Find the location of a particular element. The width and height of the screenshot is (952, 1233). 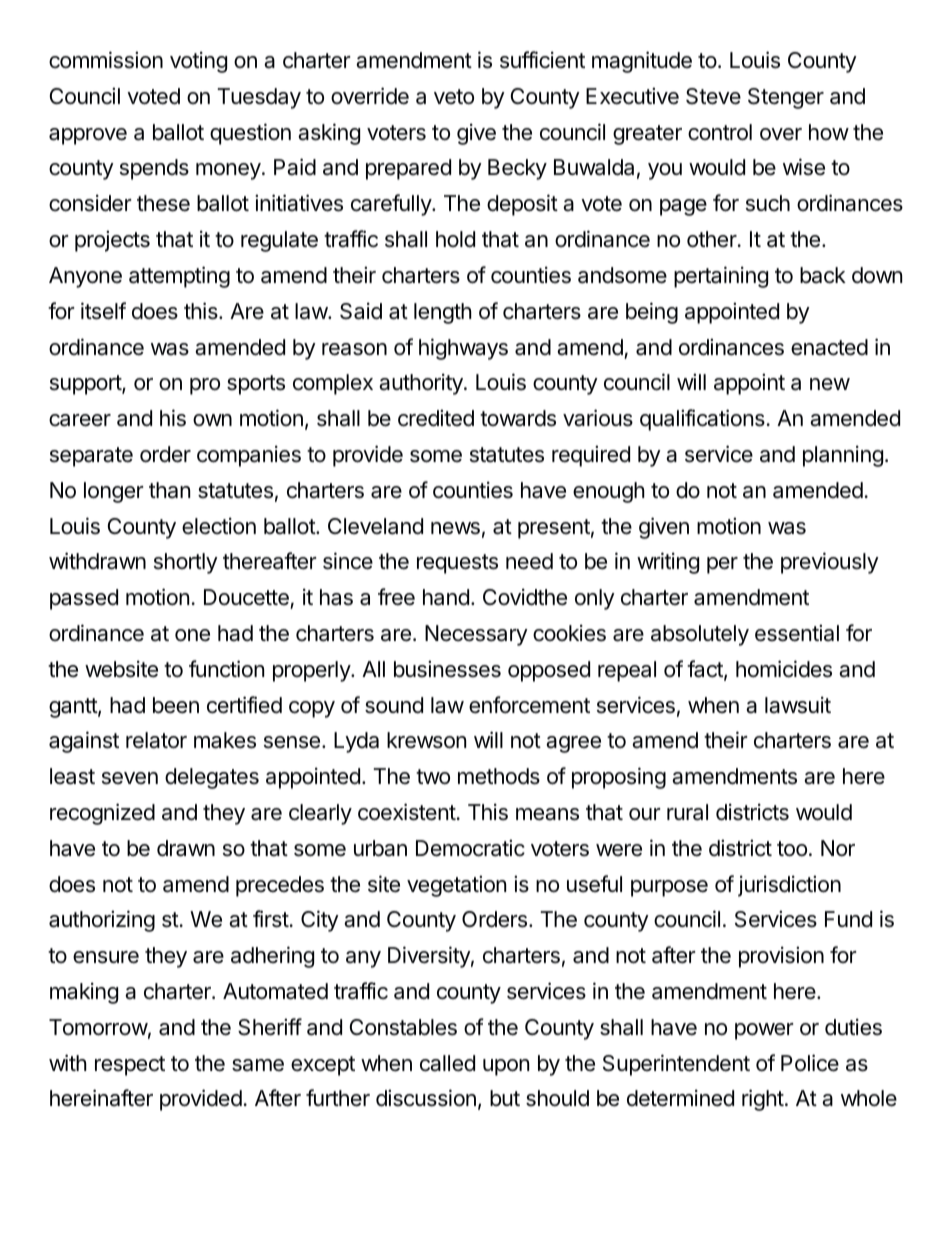

qualifications is located at coordinates (702, 420).
